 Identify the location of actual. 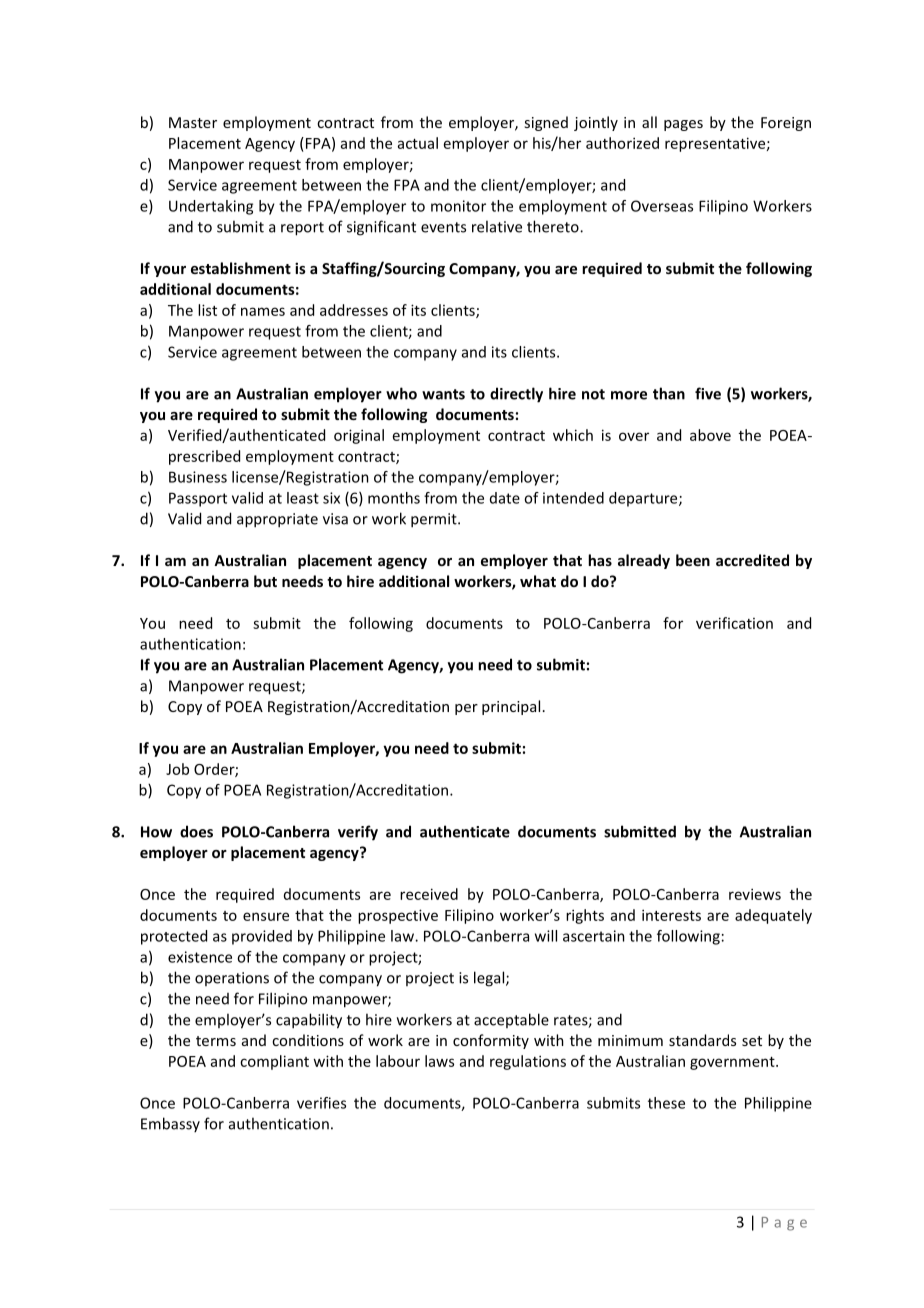
(418, 143).
